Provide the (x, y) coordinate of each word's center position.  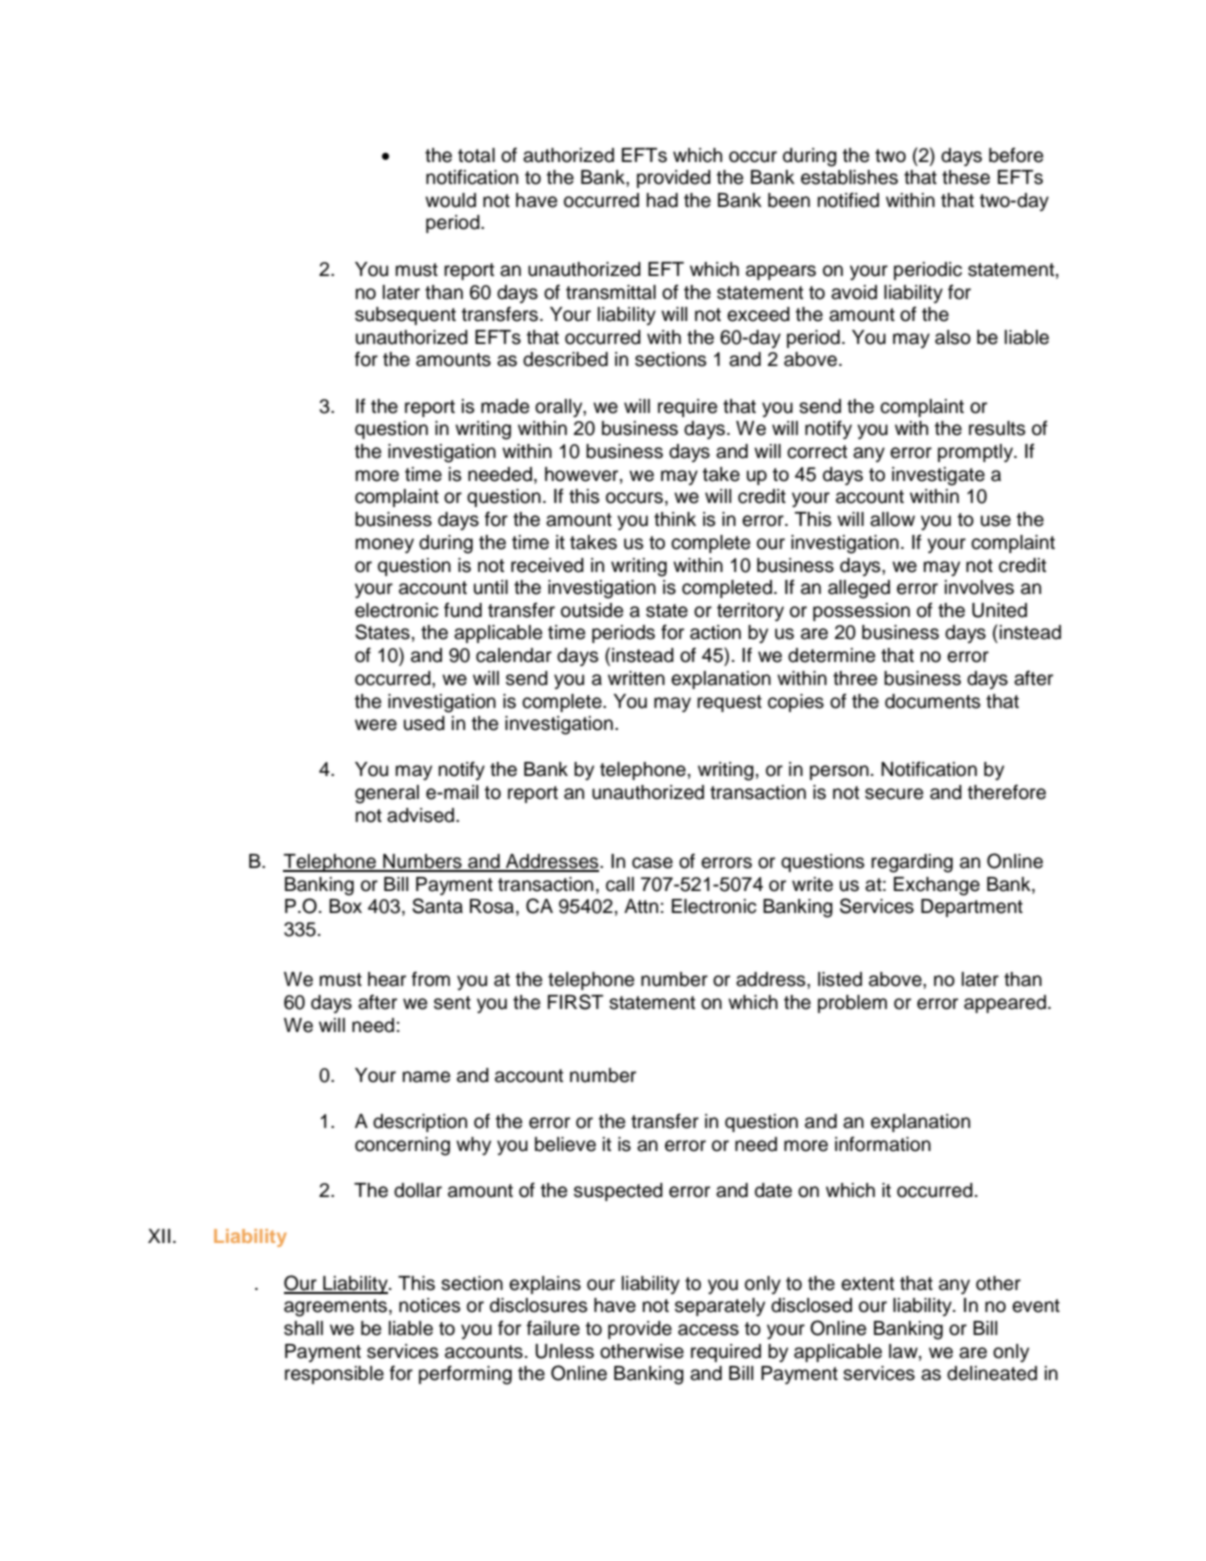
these (966, 177)
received (547, 565)
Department (972, 908)
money (385, 545)
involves (979, 587)
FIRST (575, 1002)
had (662, 200)
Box (345, 906)
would (450, 200)
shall (303, 1328)
